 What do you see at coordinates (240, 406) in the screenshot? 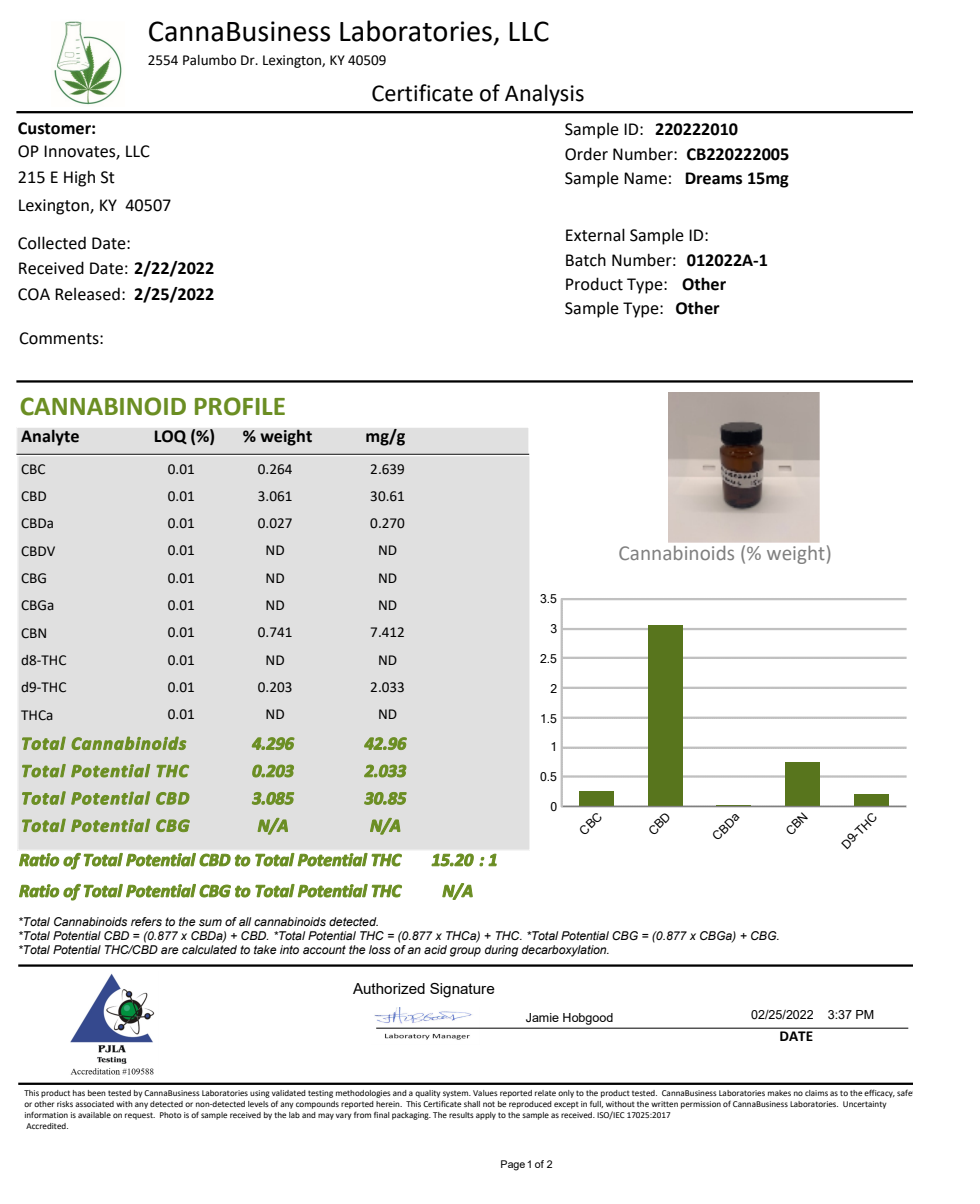
I see `PROFILE` at bounding box center [240, 406].
